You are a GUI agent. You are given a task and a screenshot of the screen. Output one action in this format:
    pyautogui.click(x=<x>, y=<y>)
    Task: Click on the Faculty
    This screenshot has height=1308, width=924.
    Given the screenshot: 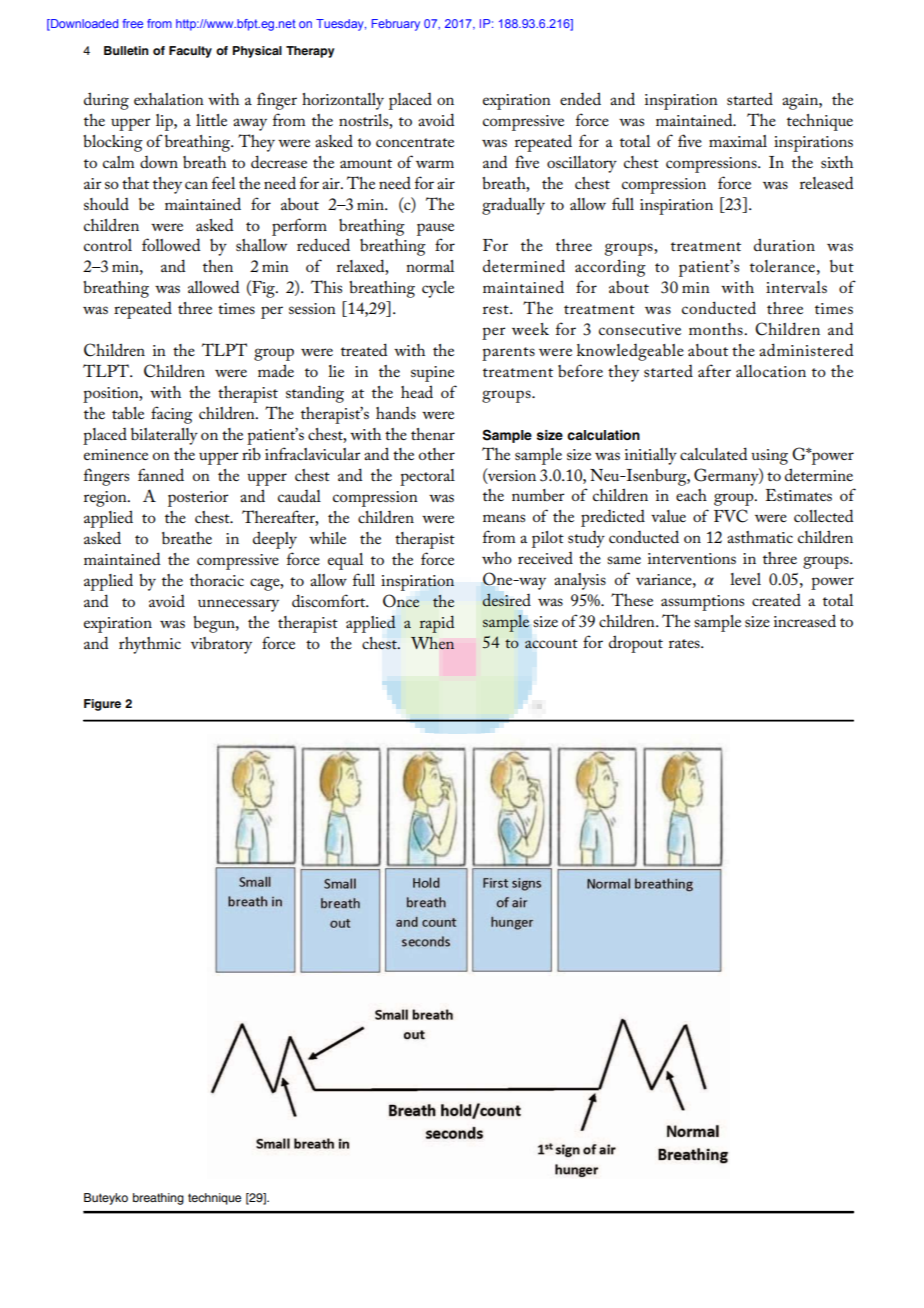 What is the action you would take?
    pyautogui.click(x=190, y=52)
